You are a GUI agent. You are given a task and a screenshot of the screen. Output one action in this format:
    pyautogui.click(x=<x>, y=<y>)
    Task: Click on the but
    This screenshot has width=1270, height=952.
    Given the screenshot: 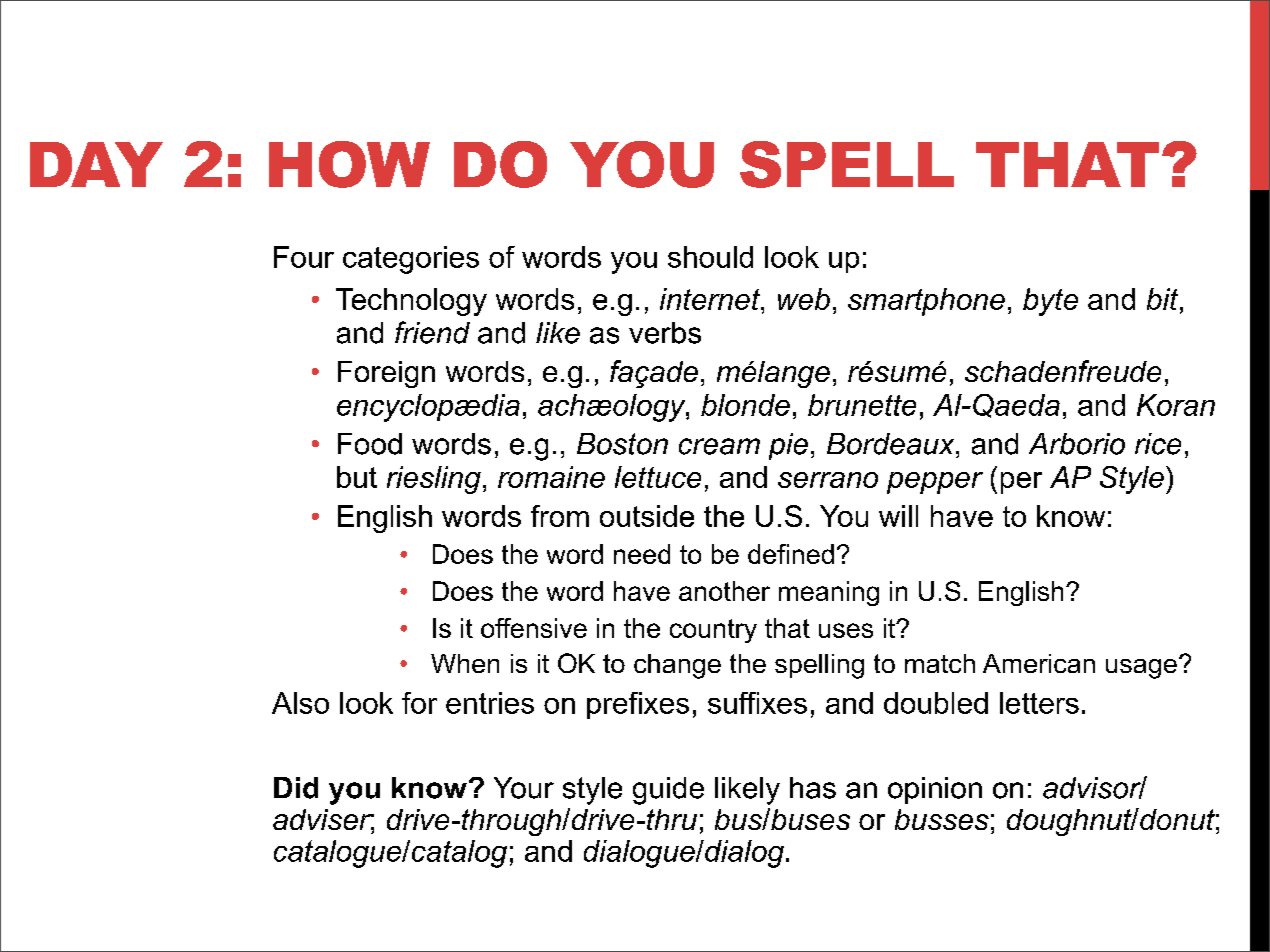 What is the action you would take?
    pyautogui.click(x=357, y=477)
